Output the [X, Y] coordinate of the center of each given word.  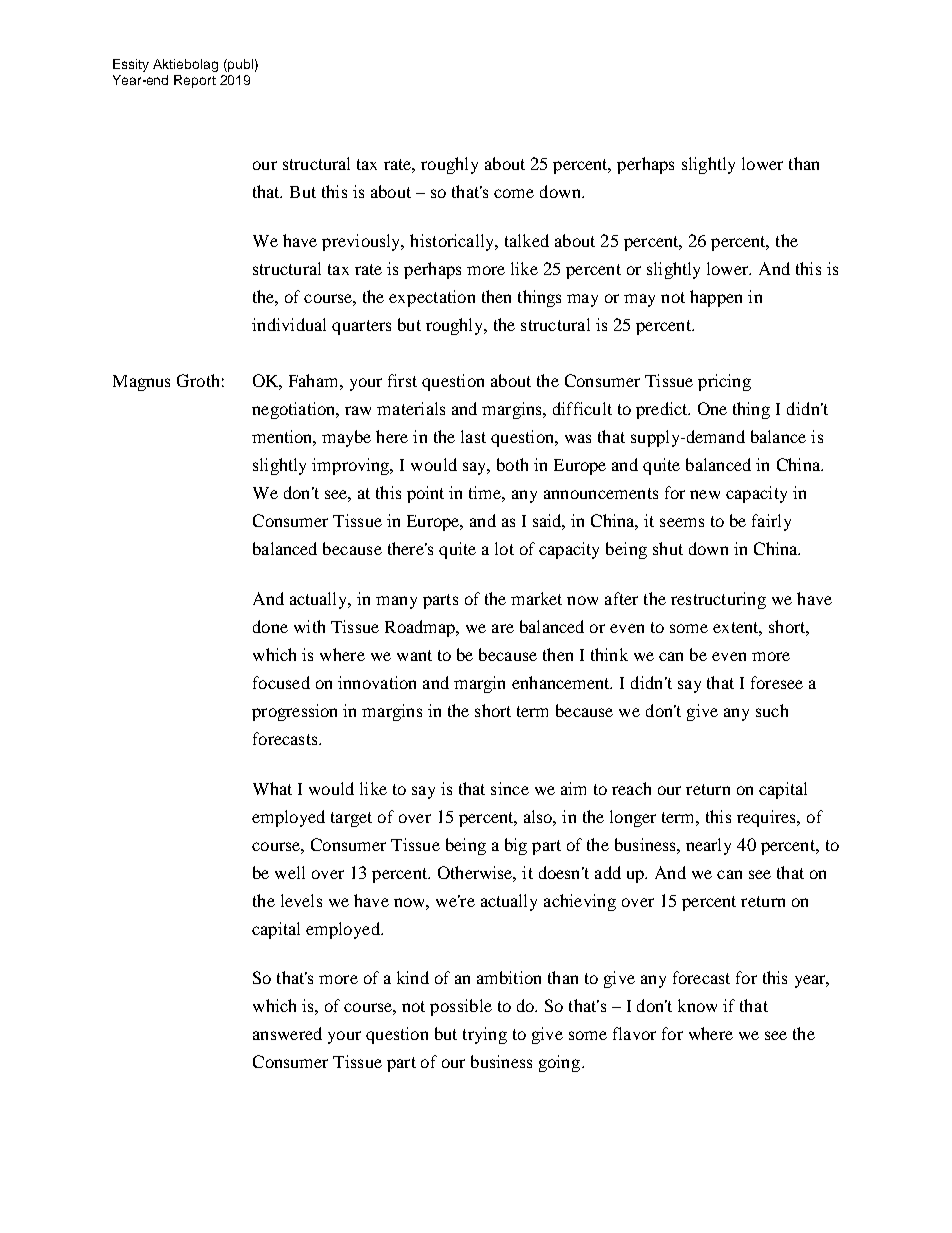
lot [504, 548]
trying [485, 1035]
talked [527, 240]
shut [668, 548]
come [514, 193]
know [697, 1005]
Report [195, 81]
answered [287, 1033]
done [270, 626]
